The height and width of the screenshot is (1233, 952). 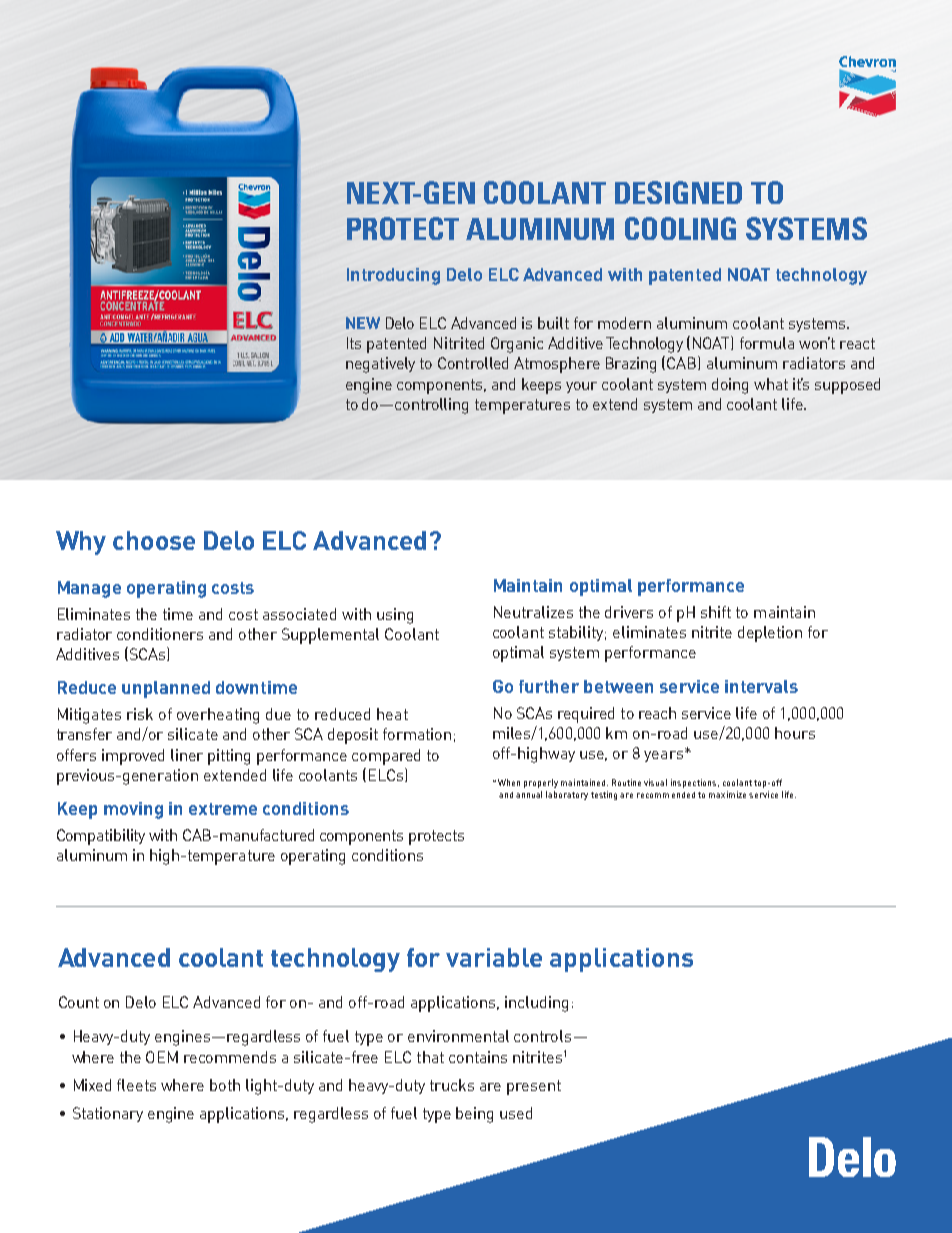 I want to click on using, so click(x=395, y=616).
